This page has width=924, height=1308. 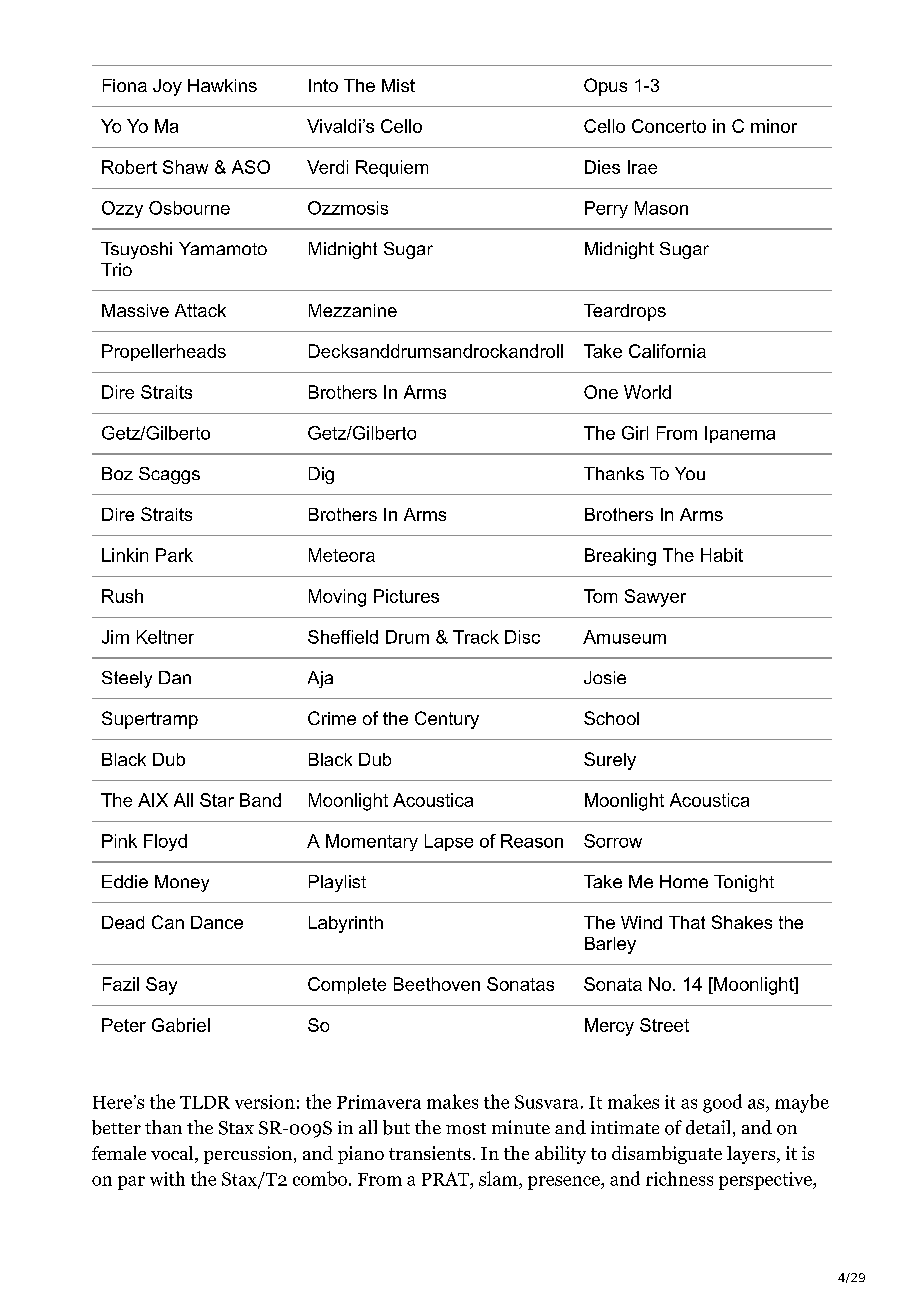 I want to click on California, so click(x=667, y=351).
